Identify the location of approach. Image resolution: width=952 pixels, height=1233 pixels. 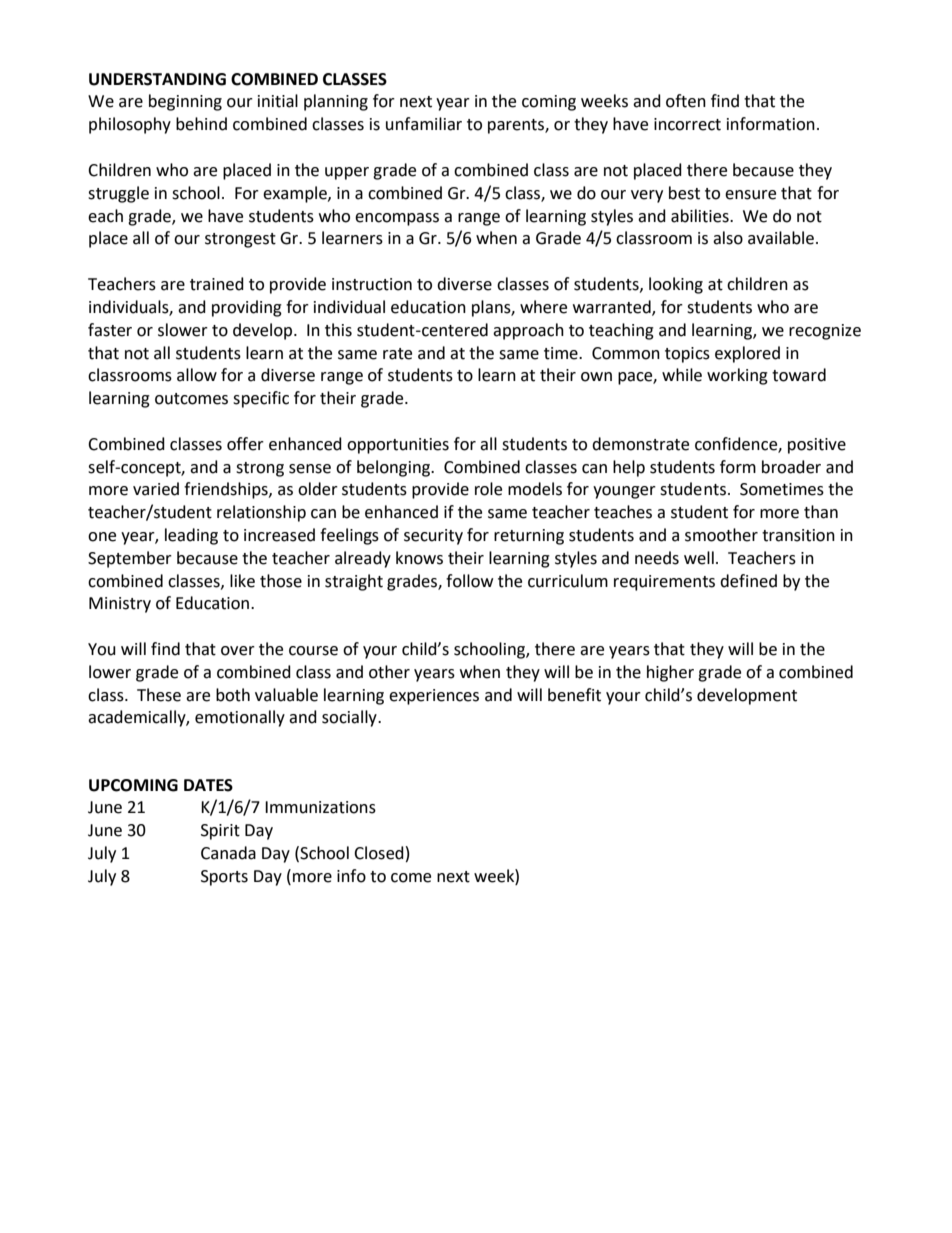
(528, 331).
